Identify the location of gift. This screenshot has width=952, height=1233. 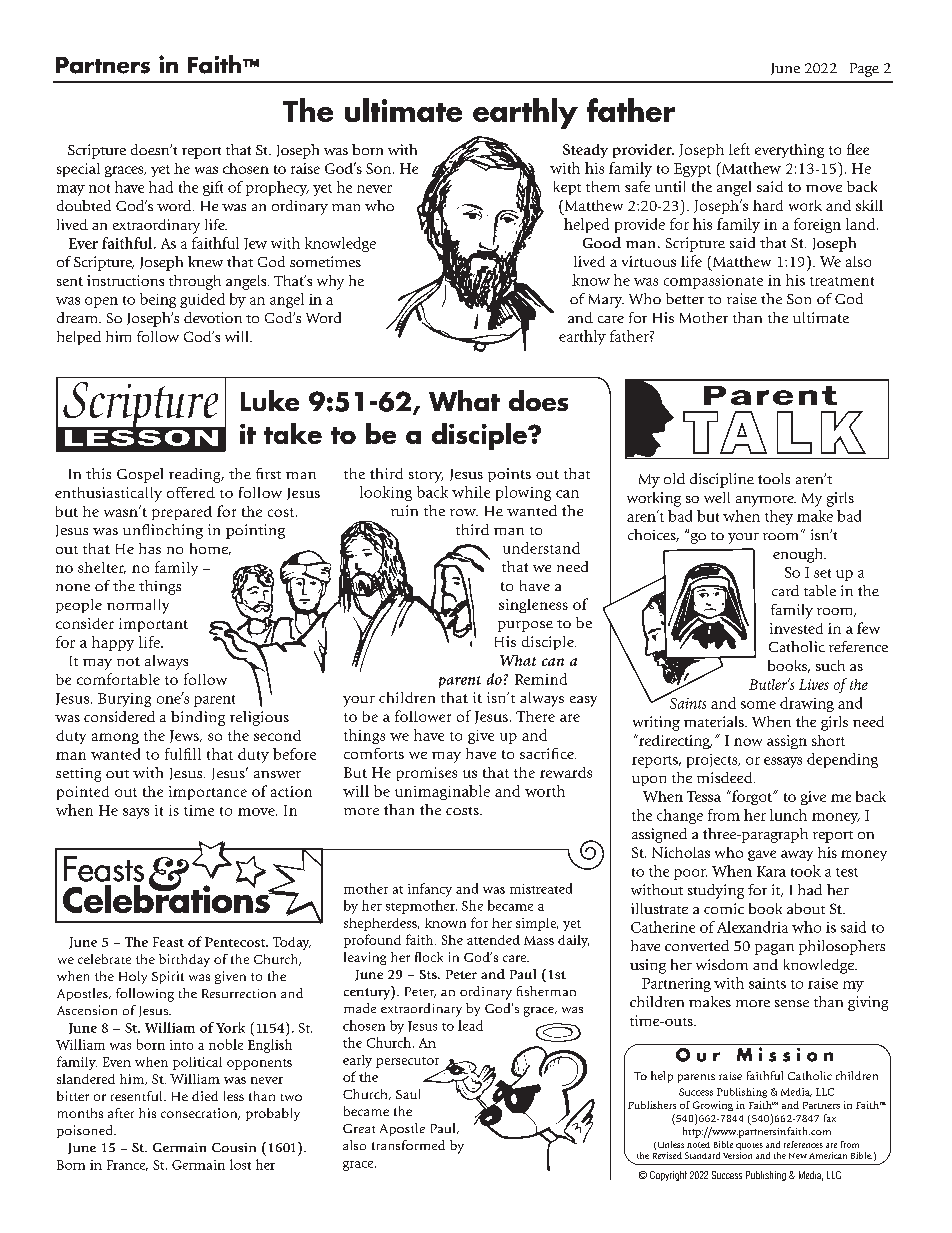
(213, 188).
